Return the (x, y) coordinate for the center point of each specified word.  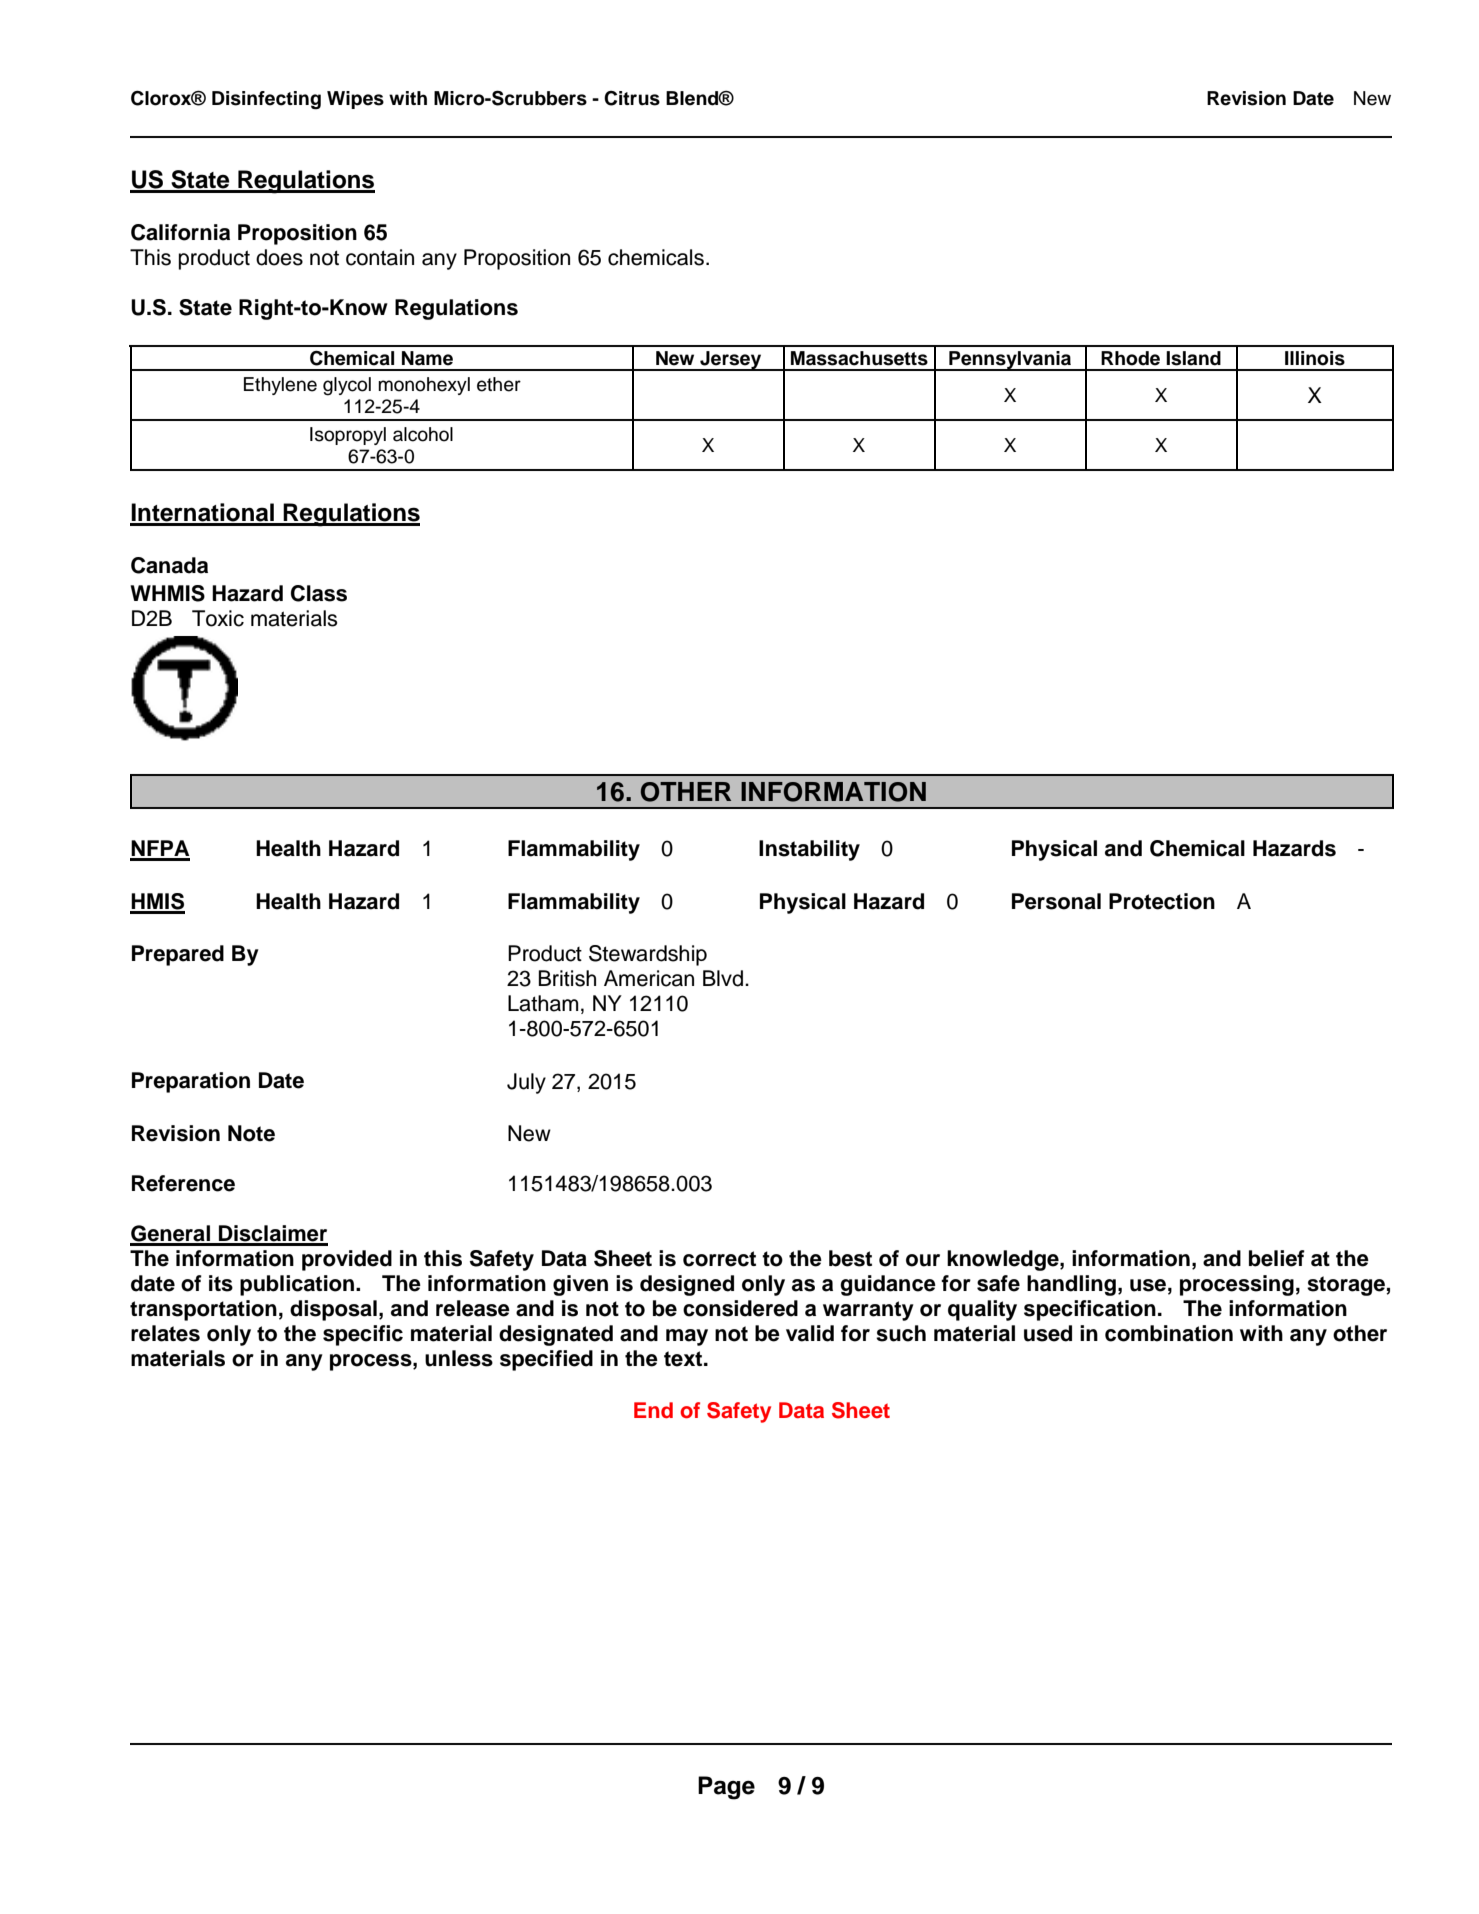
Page (726, 1788)
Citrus (632, 98)
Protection (1162, 901)
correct (719, 1259)
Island (1193, 358)
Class (319, 593)
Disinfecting (266, 100)
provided (347, 1260)
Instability (809, 850)
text (684, 1359)
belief (1277, 1258)
